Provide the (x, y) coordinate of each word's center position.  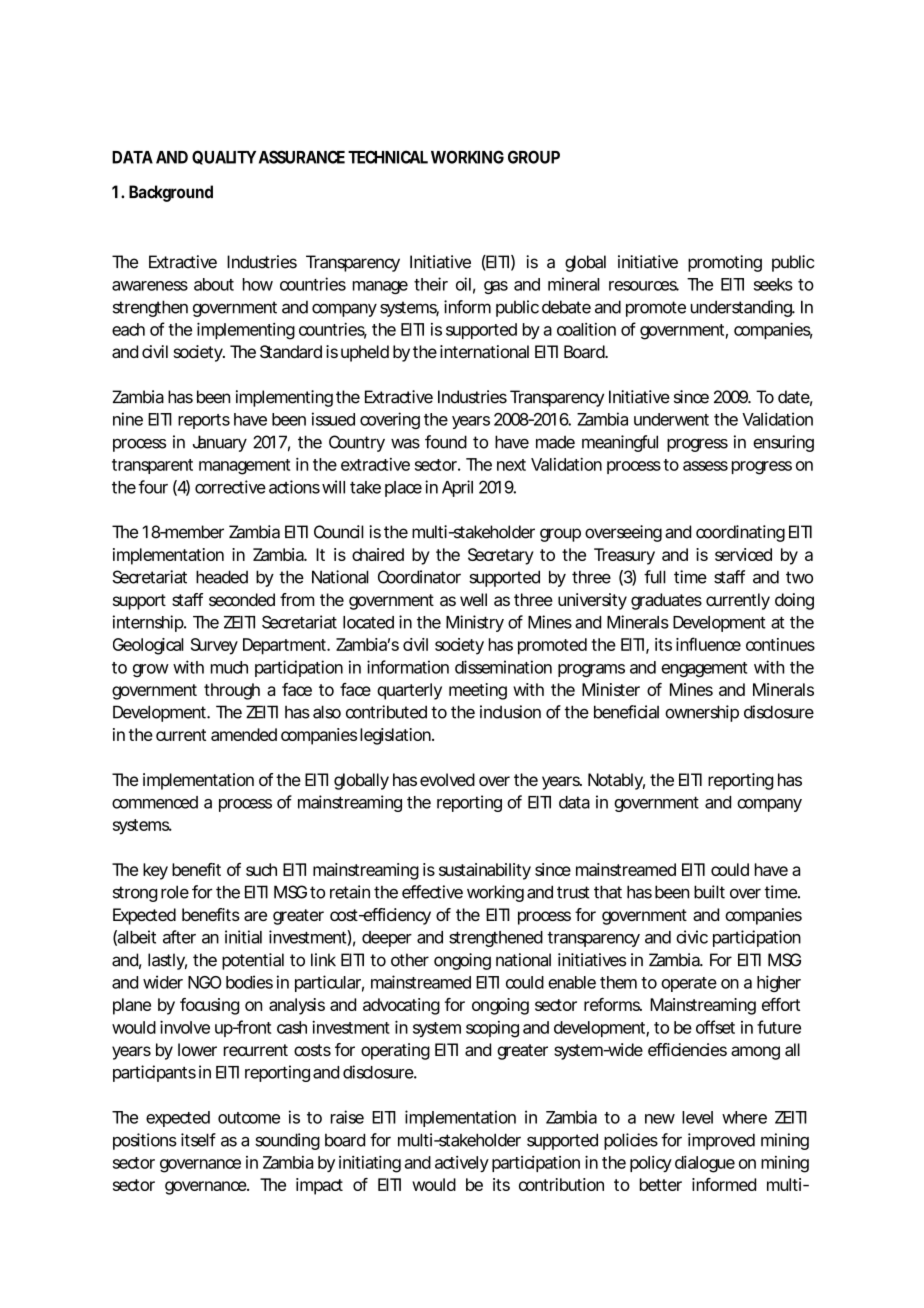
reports (204, 421)
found (446, 442)
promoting (725, 263)
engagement (704, 669)
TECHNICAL (388, 157)
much (229, 667)
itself (198, 1140)
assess (705, 466)
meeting (478, 691)
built (709, 892)
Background (171, 193)
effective (432, 892)
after (179, 937)
